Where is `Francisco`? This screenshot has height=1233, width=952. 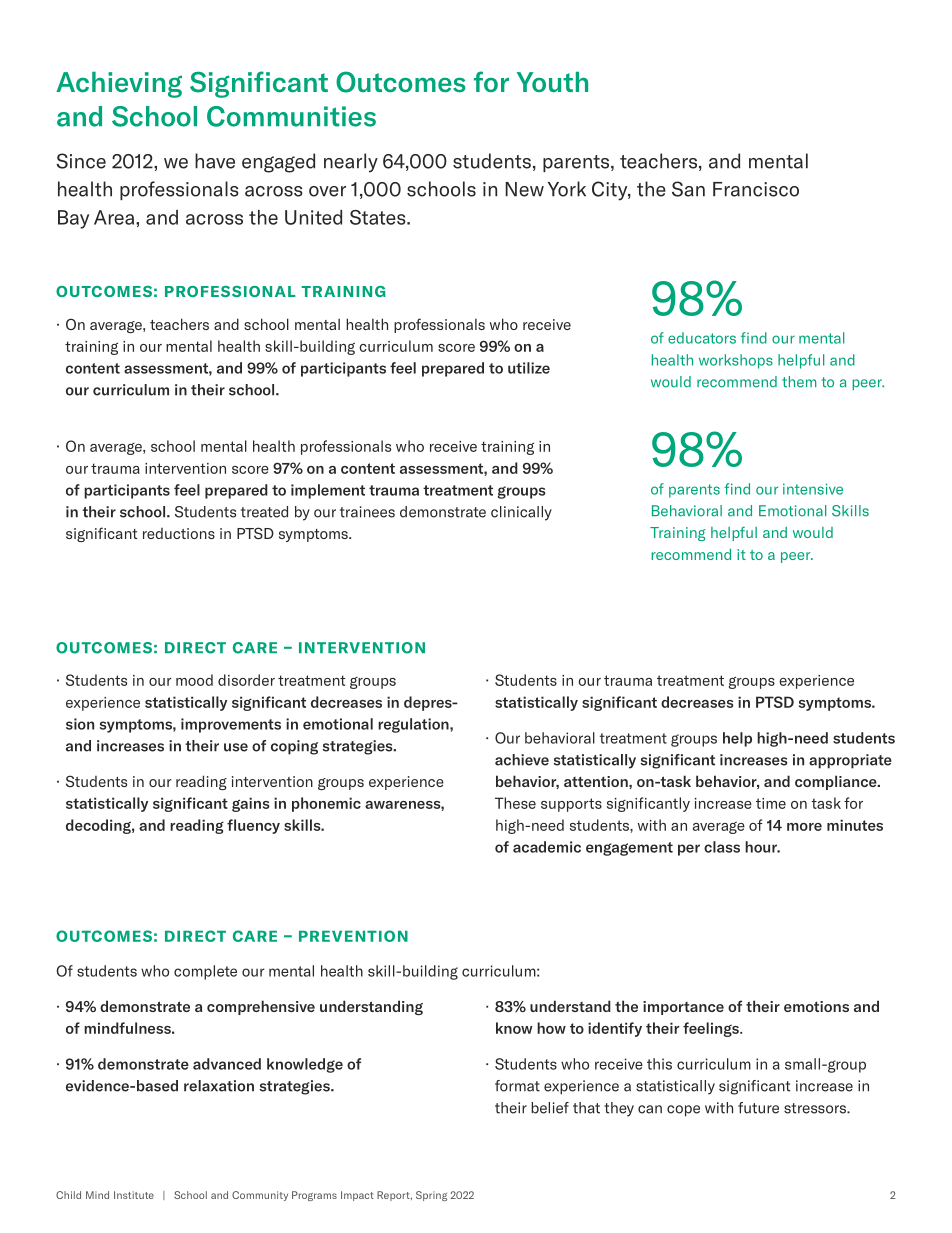
Francisco is located at coordinates (756, 189).
